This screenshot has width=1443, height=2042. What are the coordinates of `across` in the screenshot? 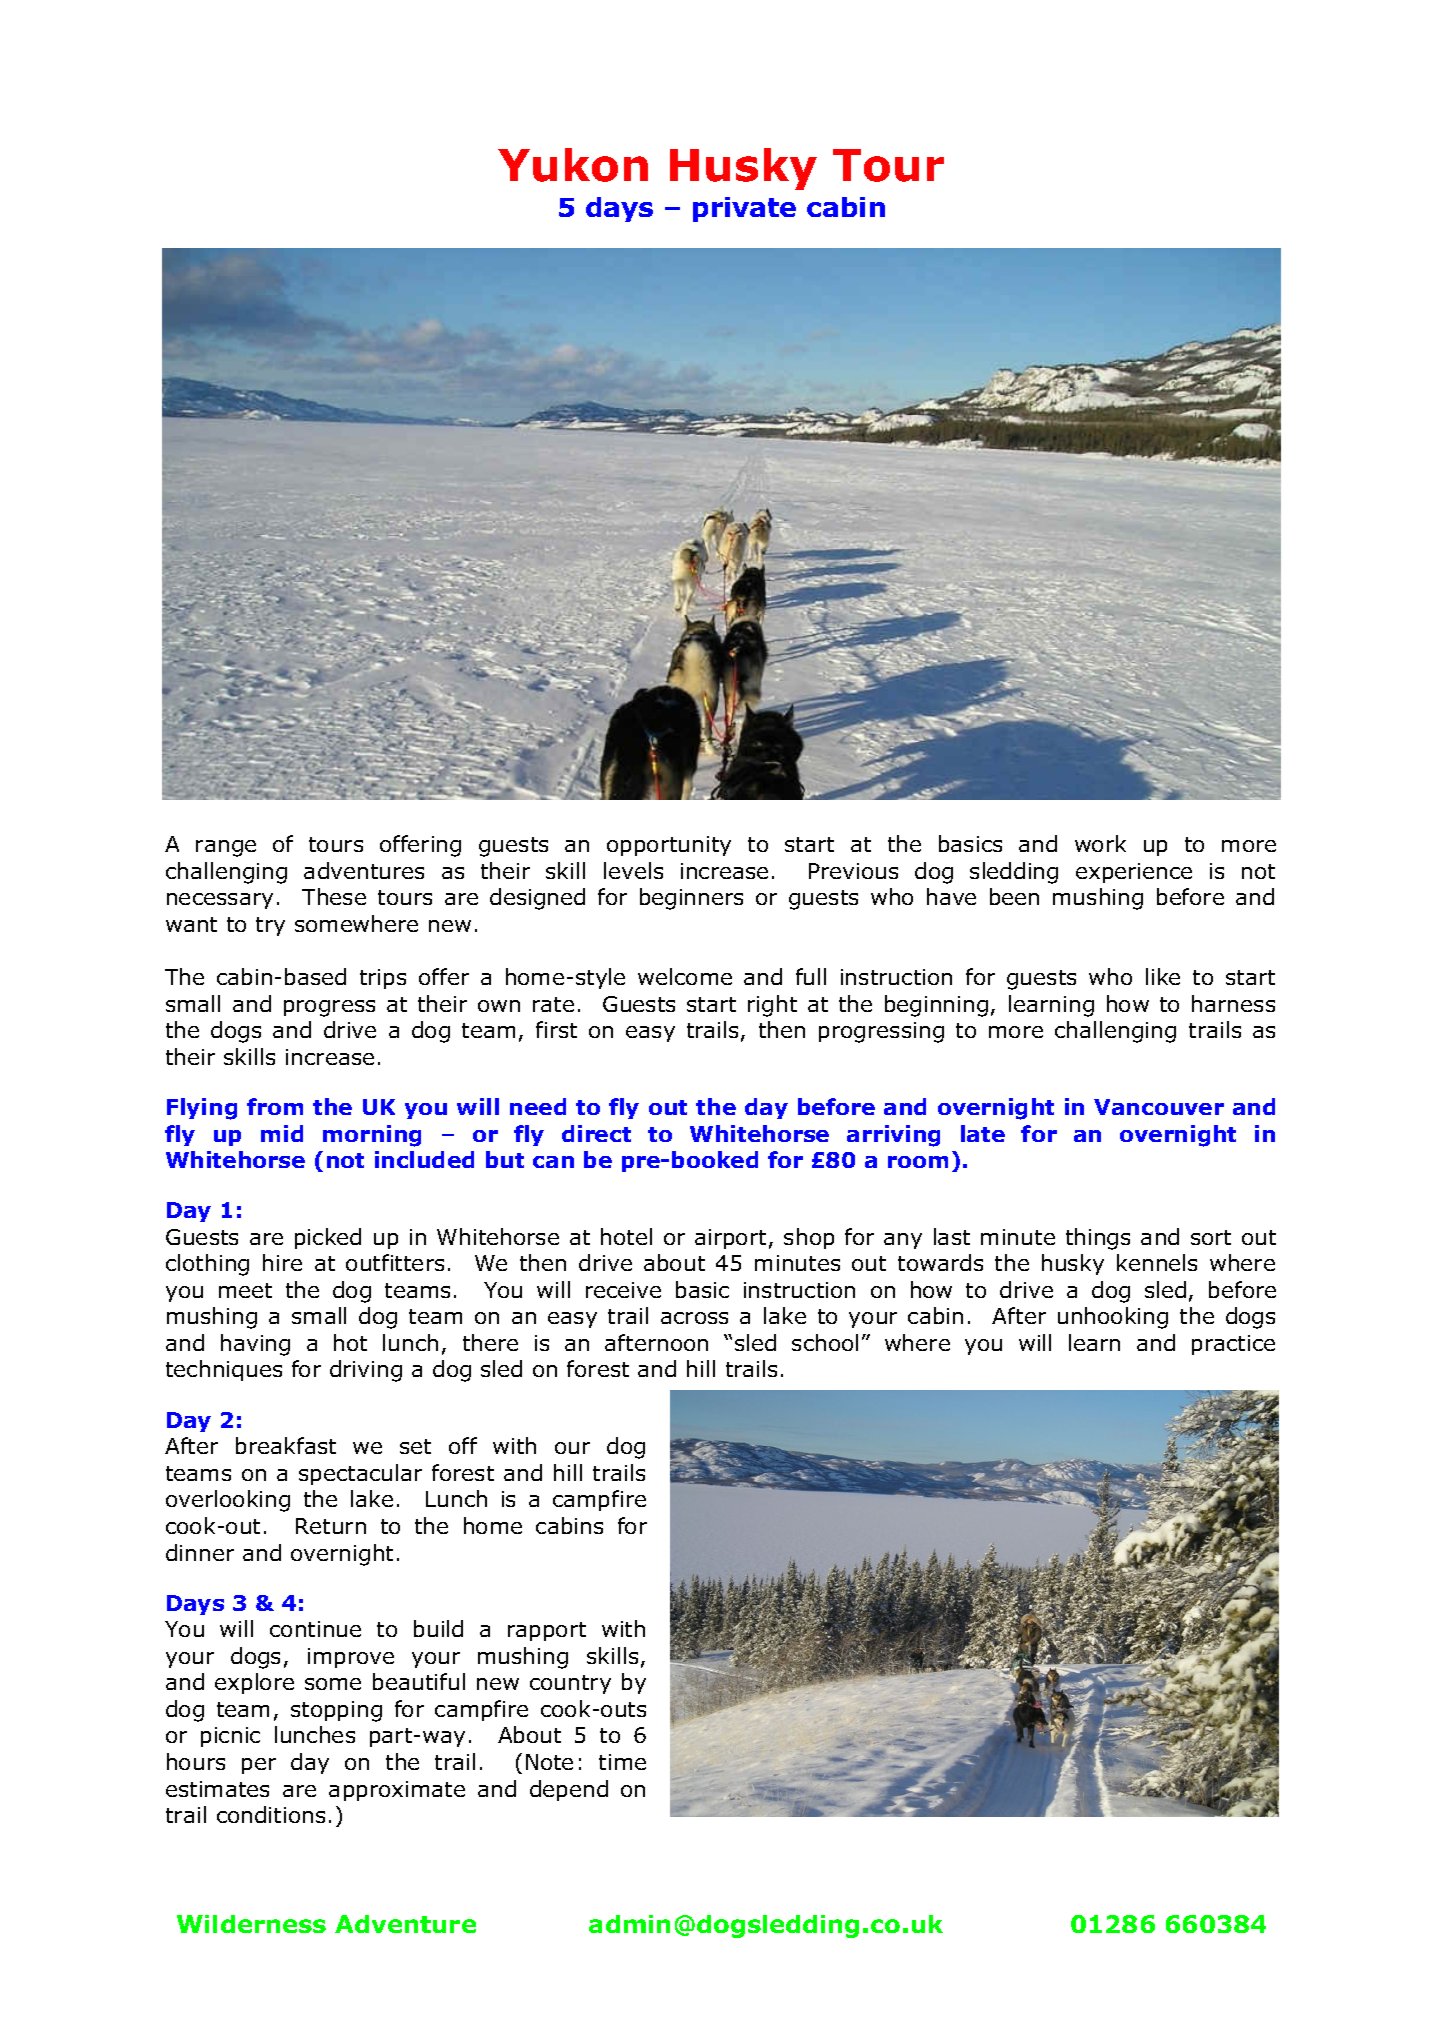 It's located at (694, 1318).
